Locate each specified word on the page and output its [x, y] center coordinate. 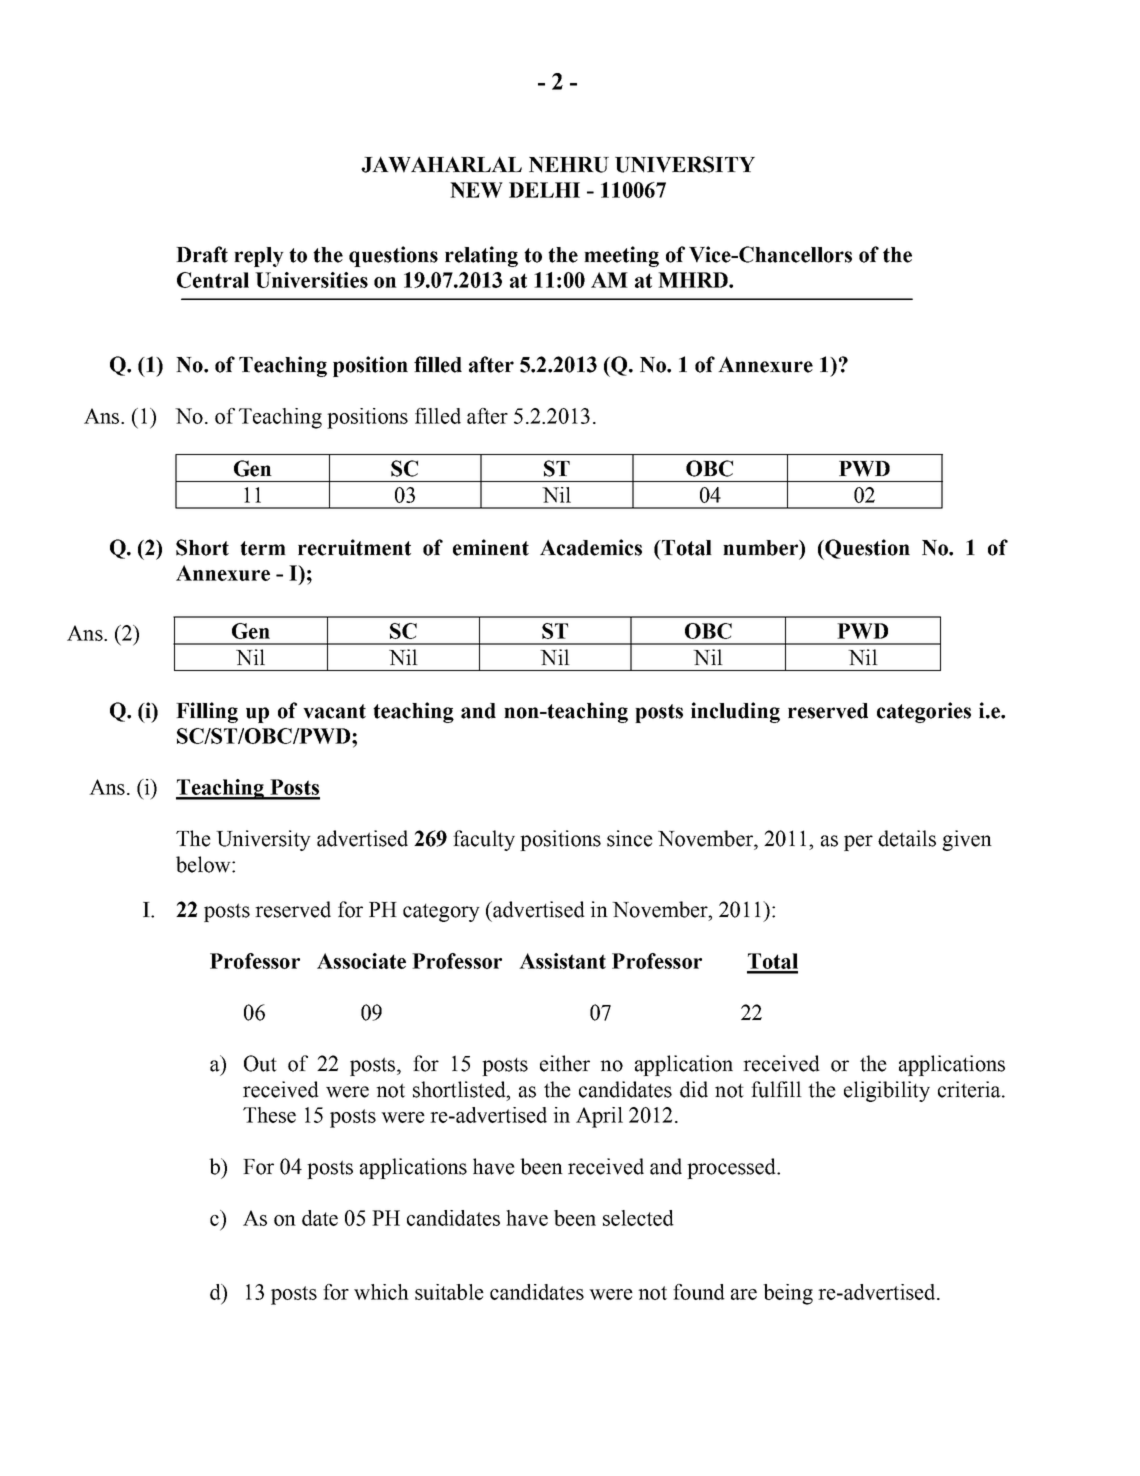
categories [924, 712]
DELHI [544, 190]
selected [638, 1218]
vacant [334, 711]
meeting [621, 256]
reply [259, 257]
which [381, 1292]
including [735, 712]
